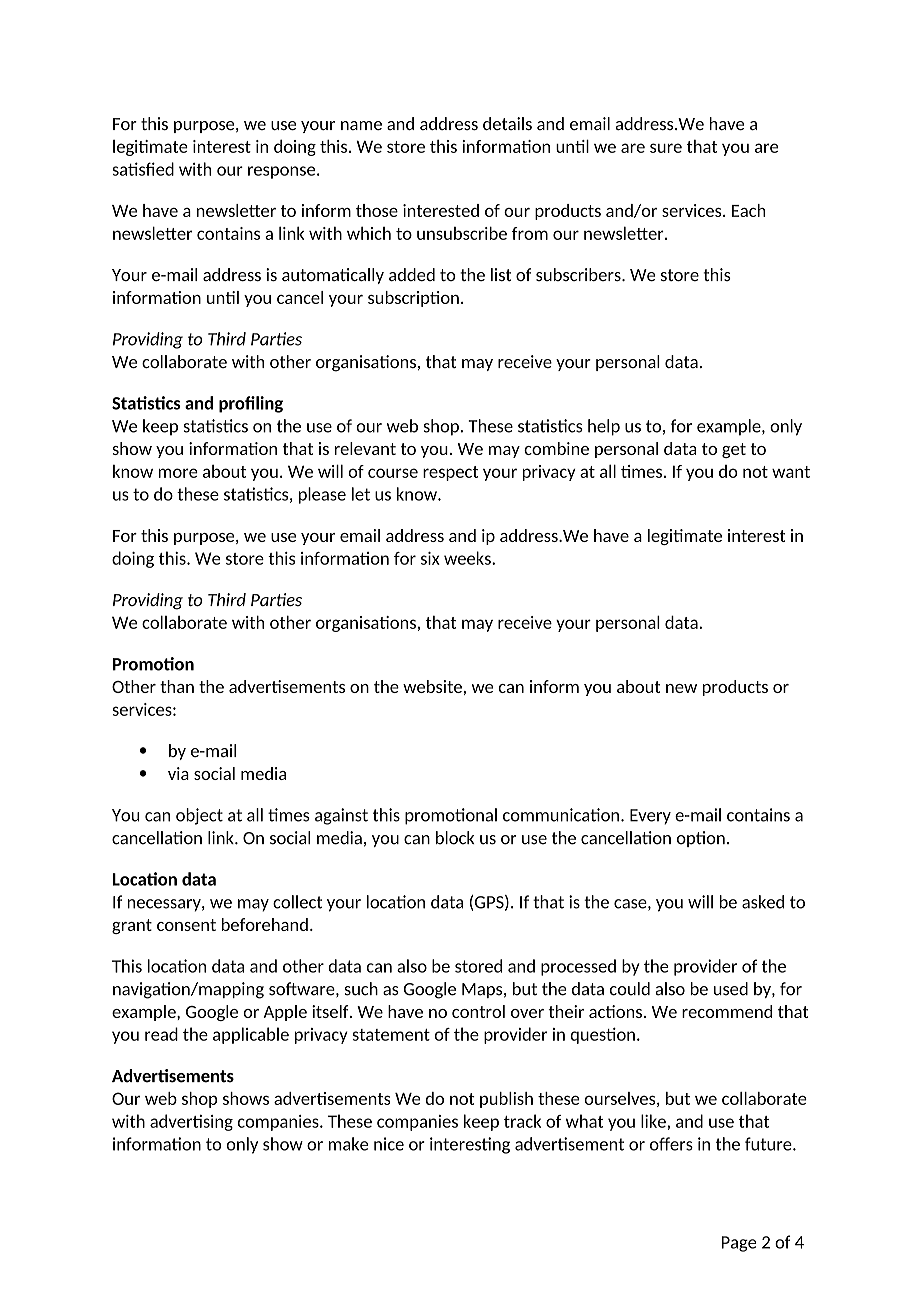 Image resolution: width=924 pixels, height=1308 pixels. Describe the element at coordinates (178, 473) in the page. I see `more` at that location.
